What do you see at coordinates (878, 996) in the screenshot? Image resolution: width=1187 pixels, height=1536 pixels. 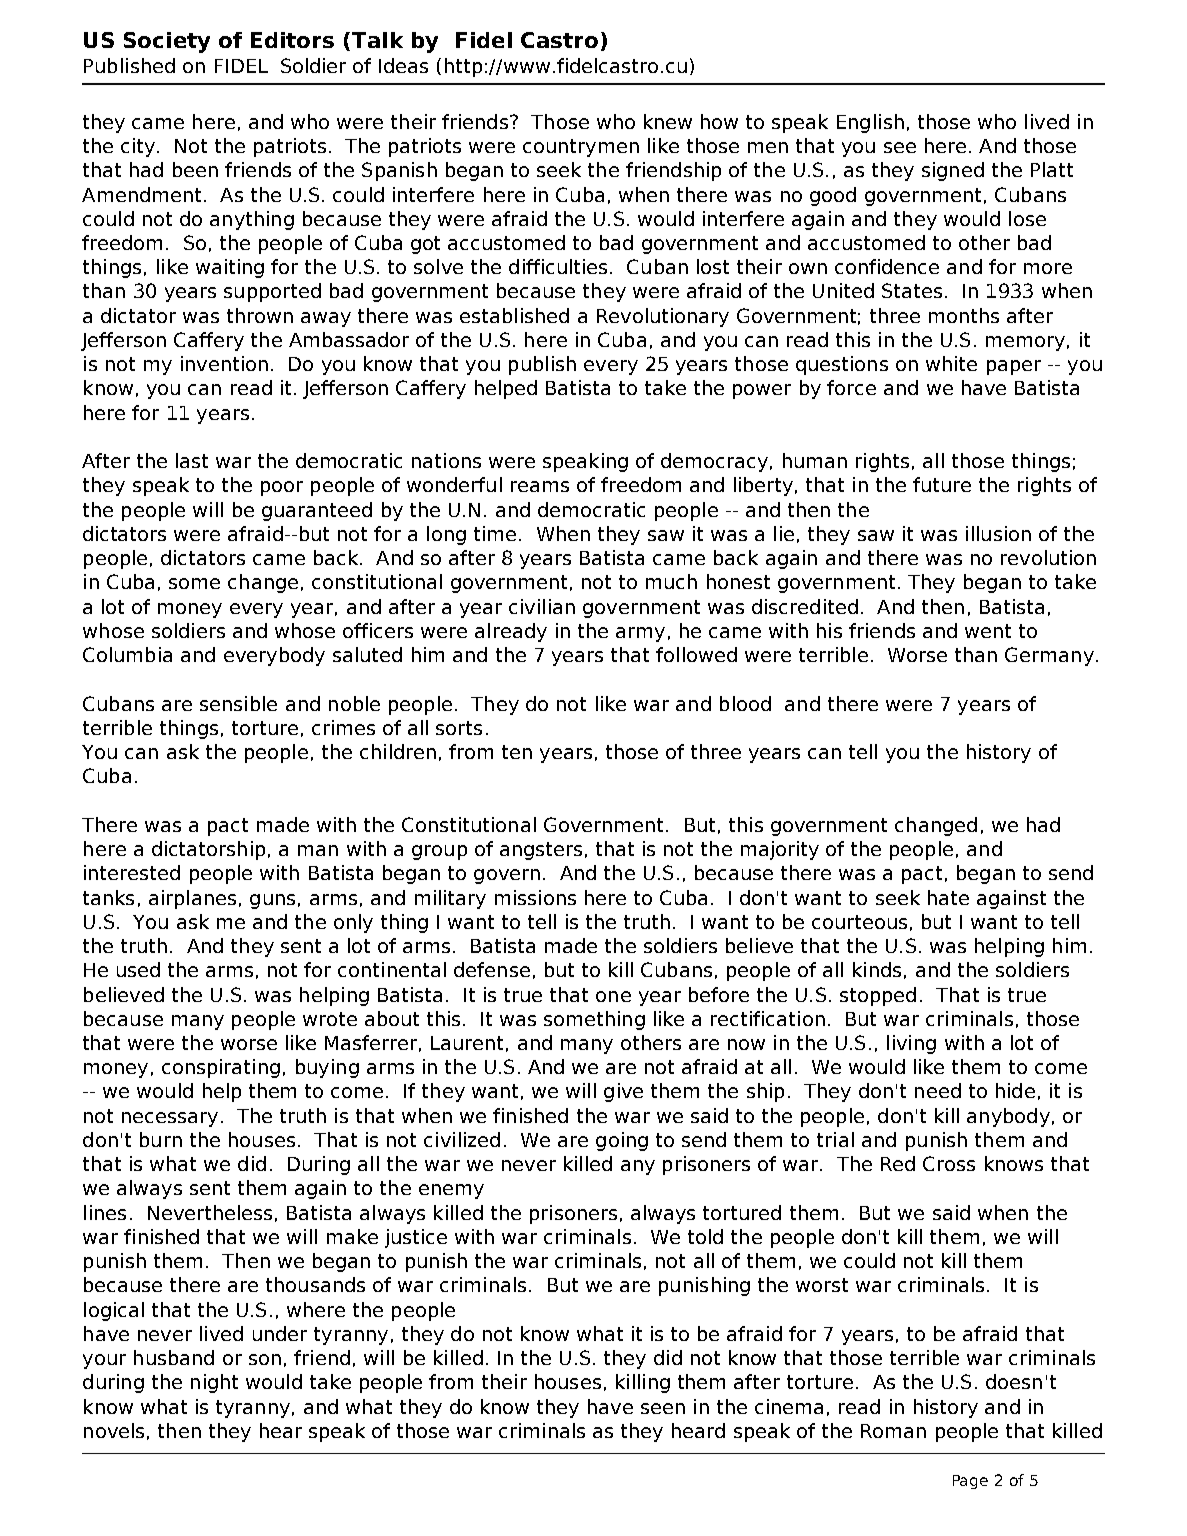 I see `stopped` at bounding box center [878, 996].
